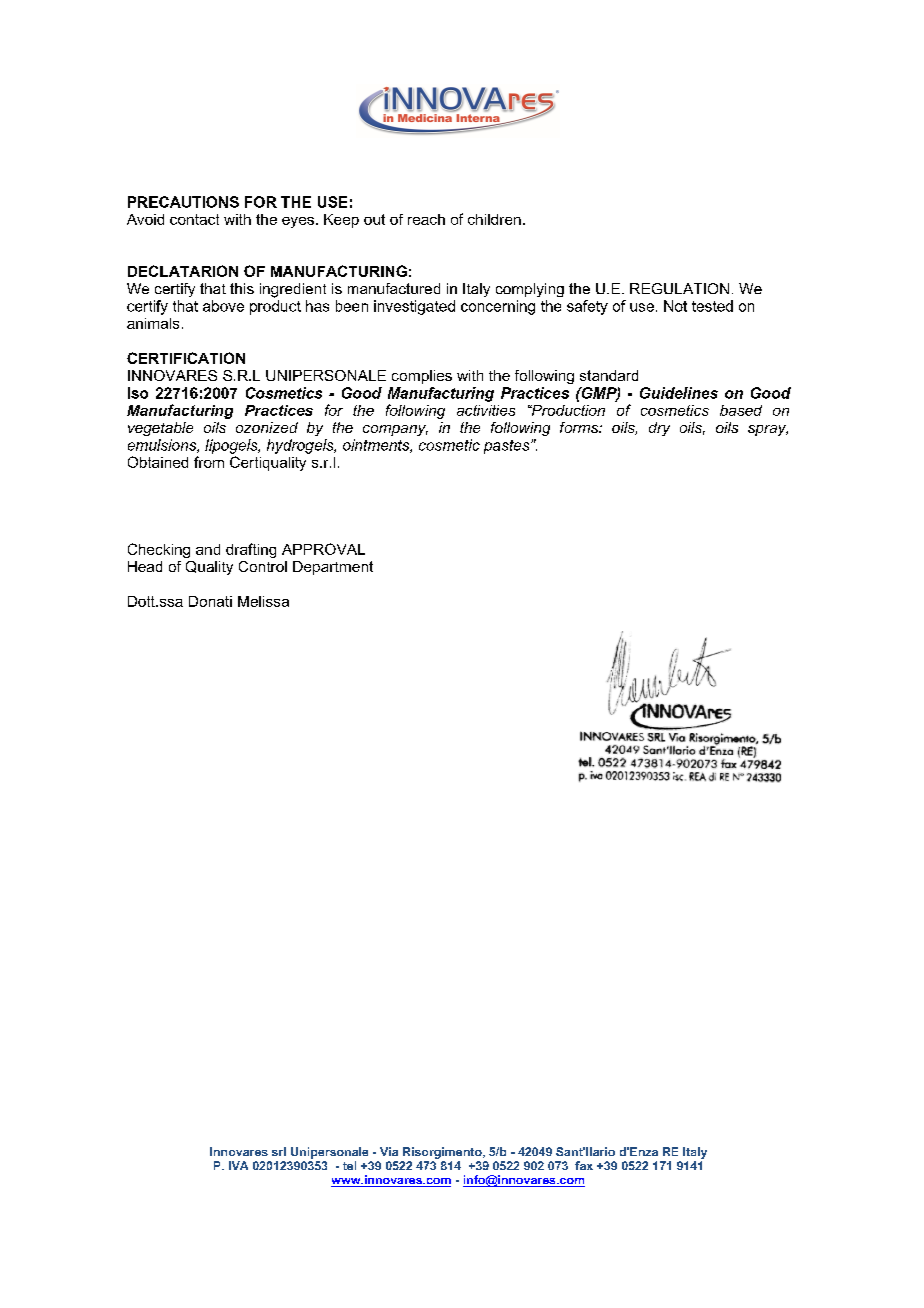 This screenshot has height=1308, width=924. I want to click on REGULATION, so click(679, 288).
